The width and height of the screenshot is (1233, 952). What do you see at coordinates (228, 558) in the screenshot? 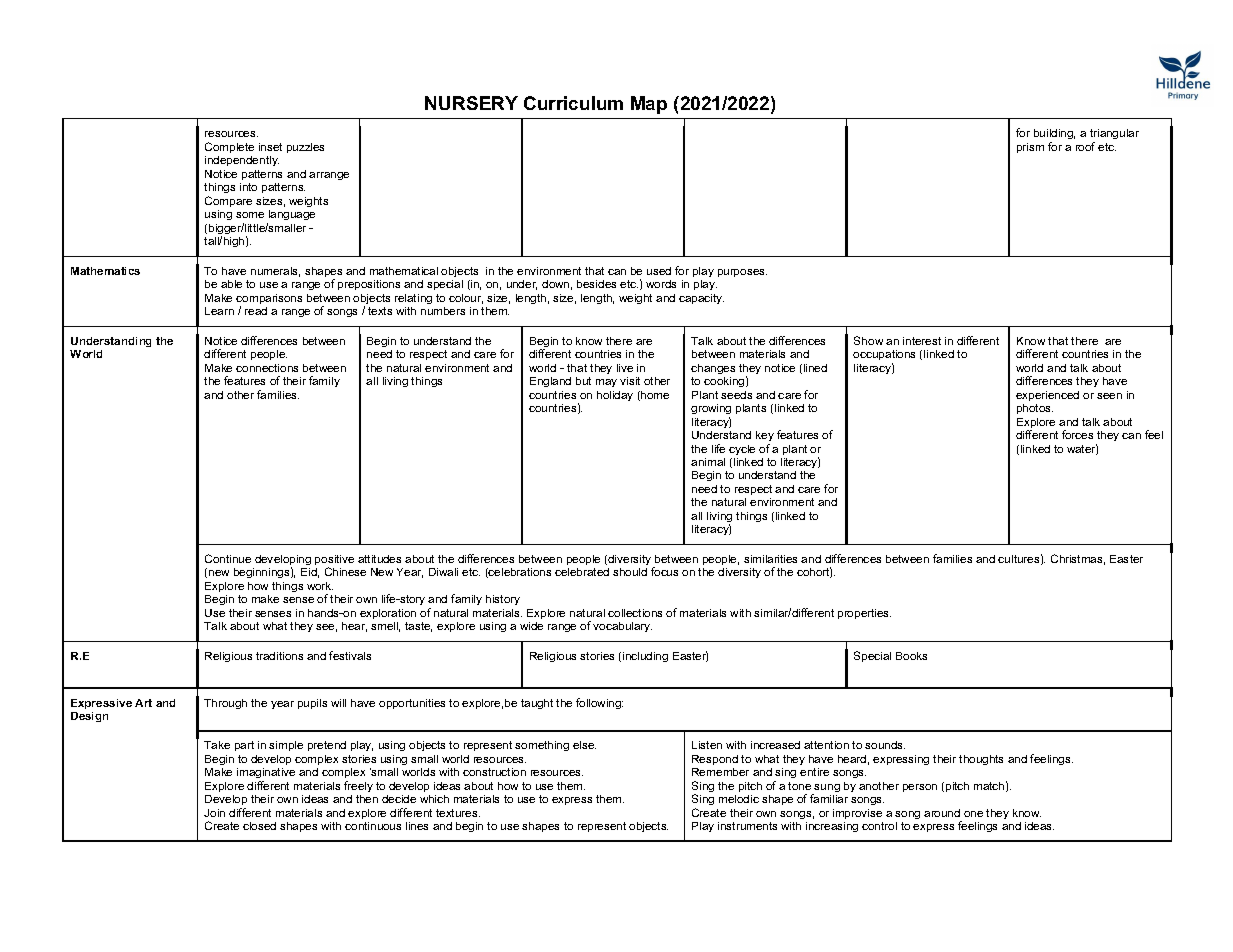
I see `Continue` at bounding box center [228, 558].
